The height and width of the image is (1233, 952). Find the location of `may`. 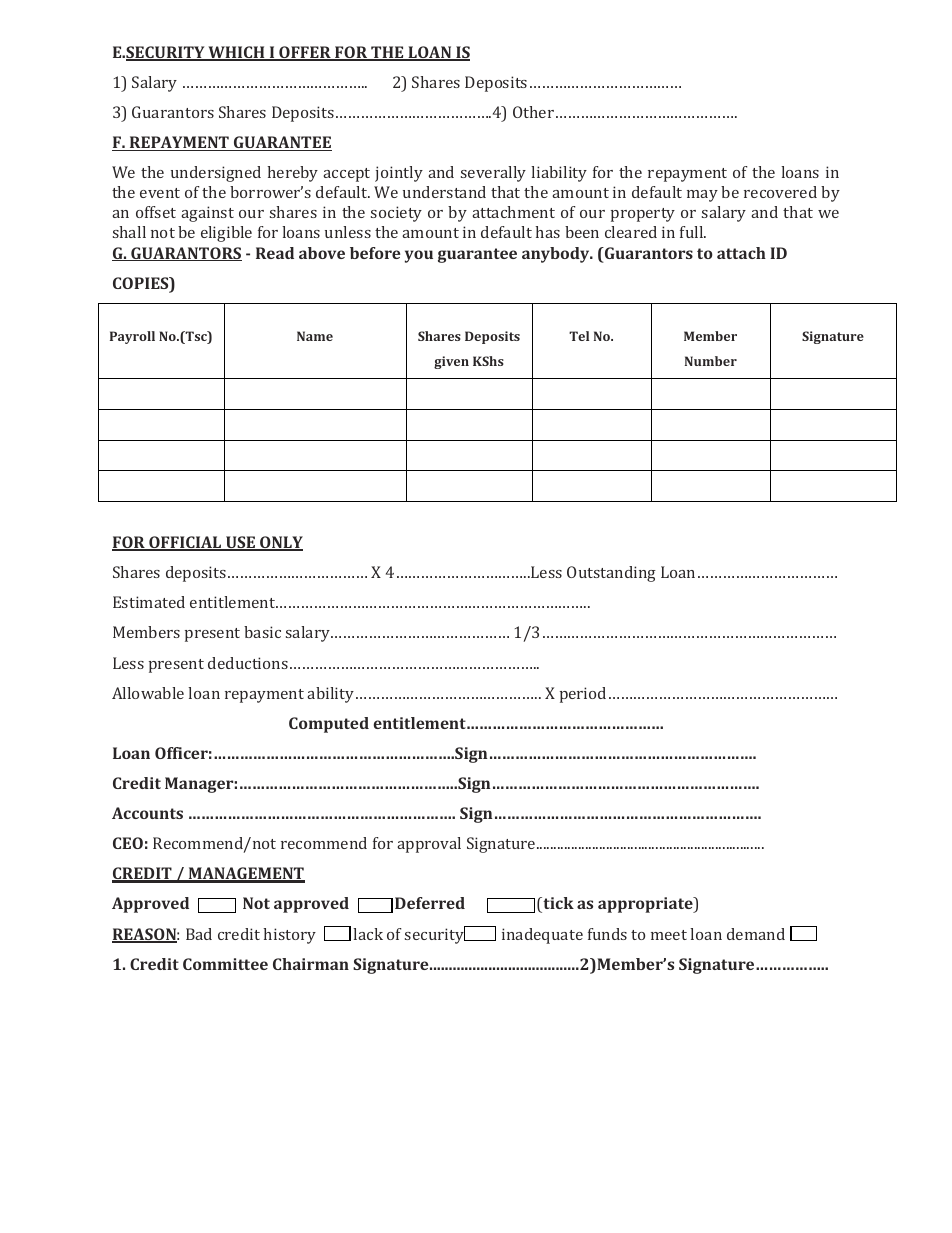

may is located at coordinates (702, 196).
